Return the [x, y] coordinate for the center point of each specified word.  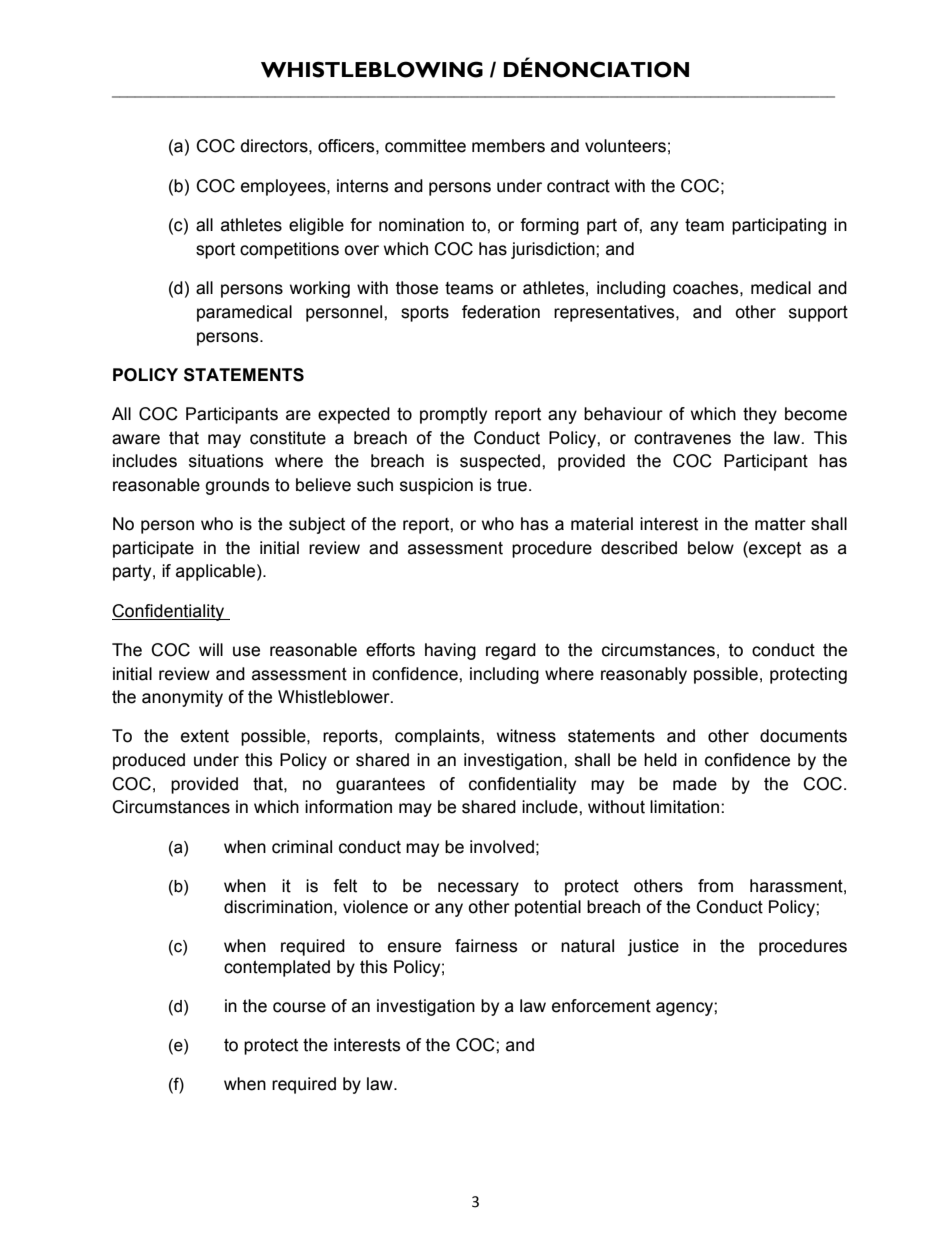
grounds [237, 486]
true [512, 485]
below [711, 548]
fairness [486, 946]
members [508, 146]
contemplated [277, 968]
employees [284, 187]
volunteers [625, 146]
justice [653, 947]
